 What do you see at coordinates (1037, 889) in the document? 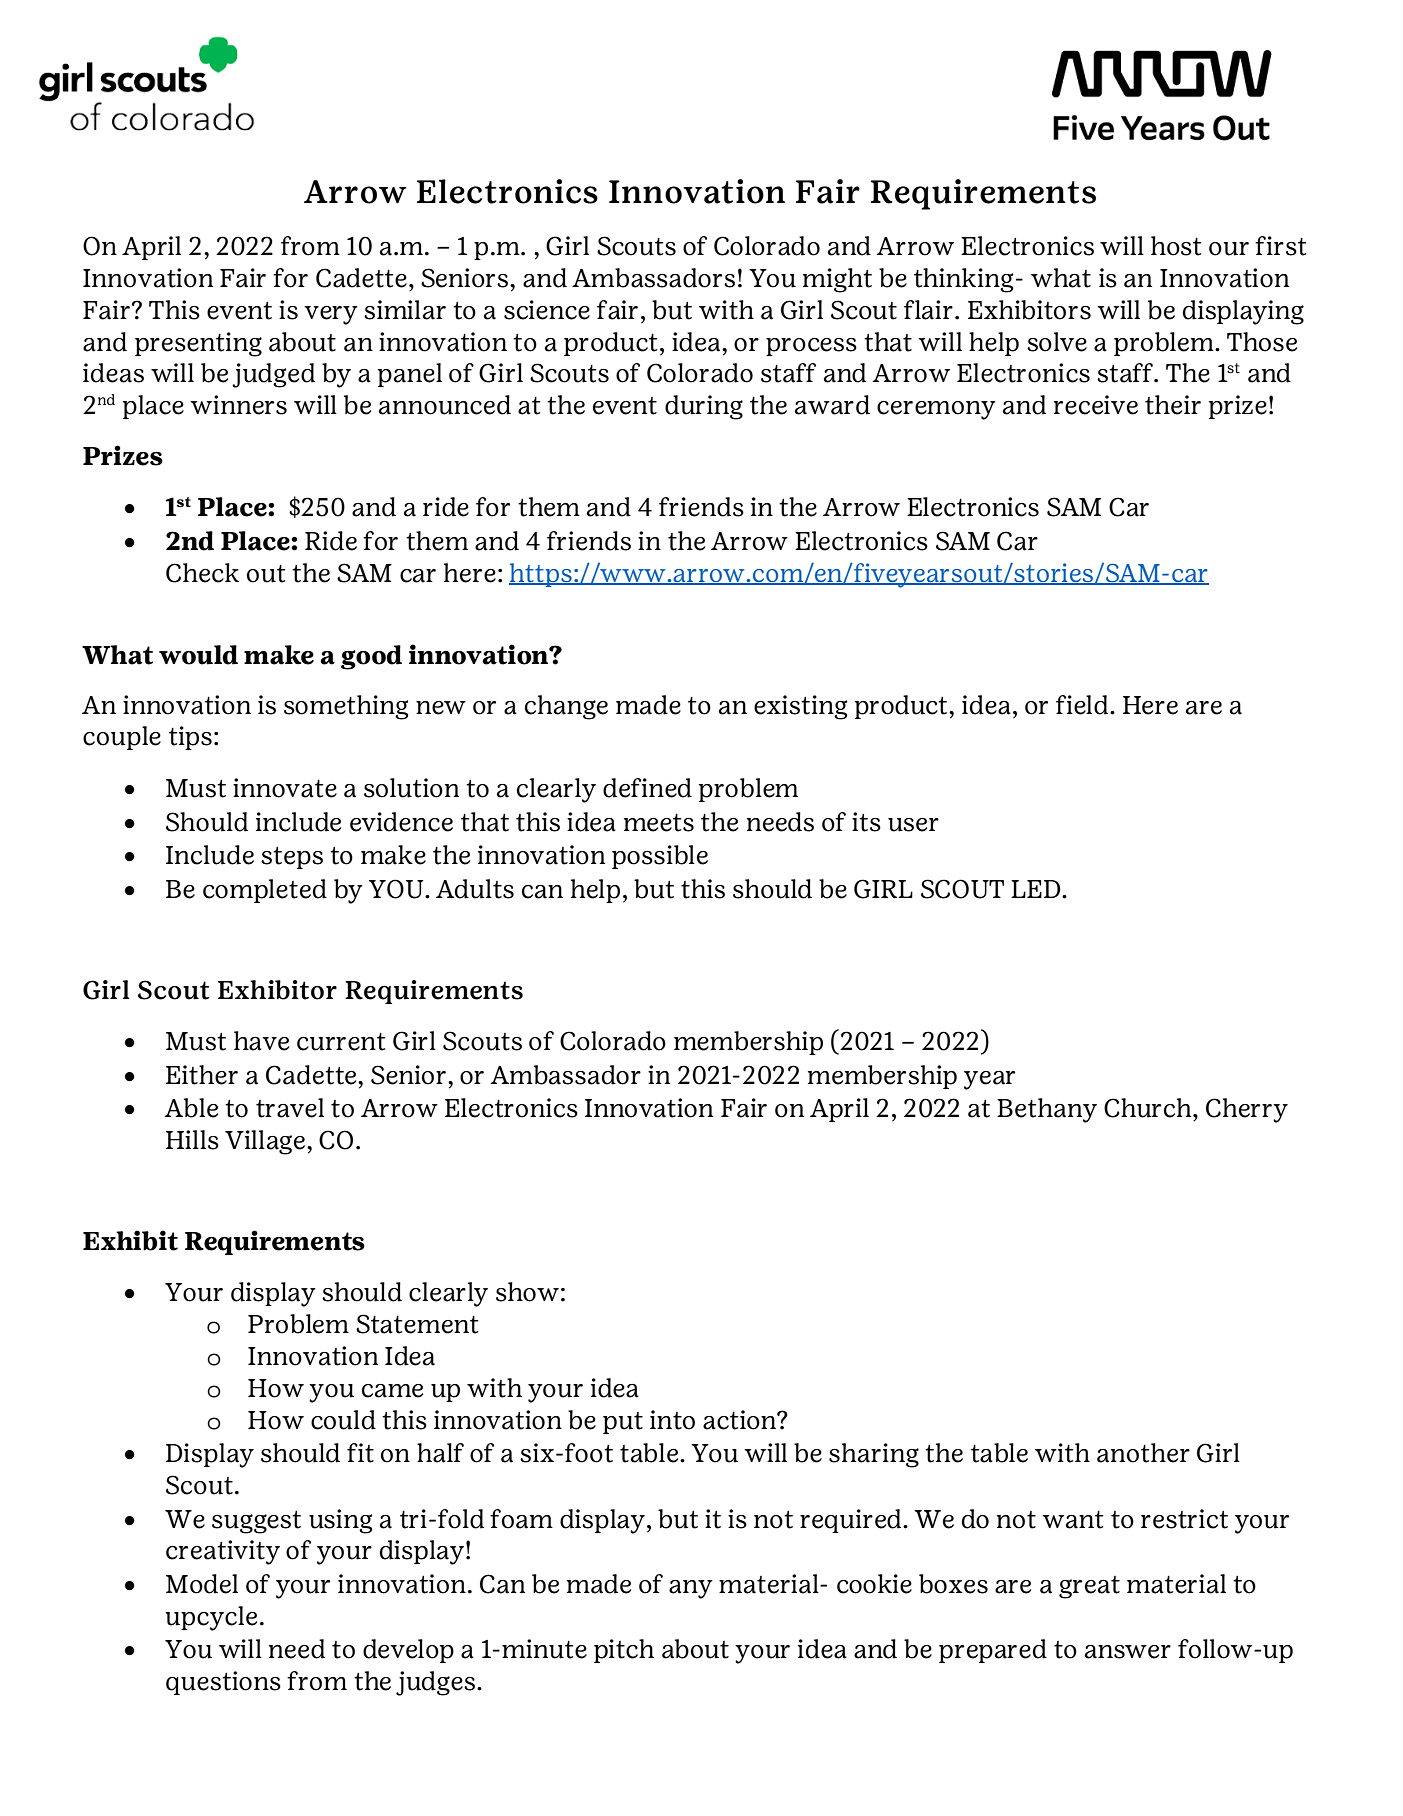
I see `LED` at bounding box center [1037, 889].
